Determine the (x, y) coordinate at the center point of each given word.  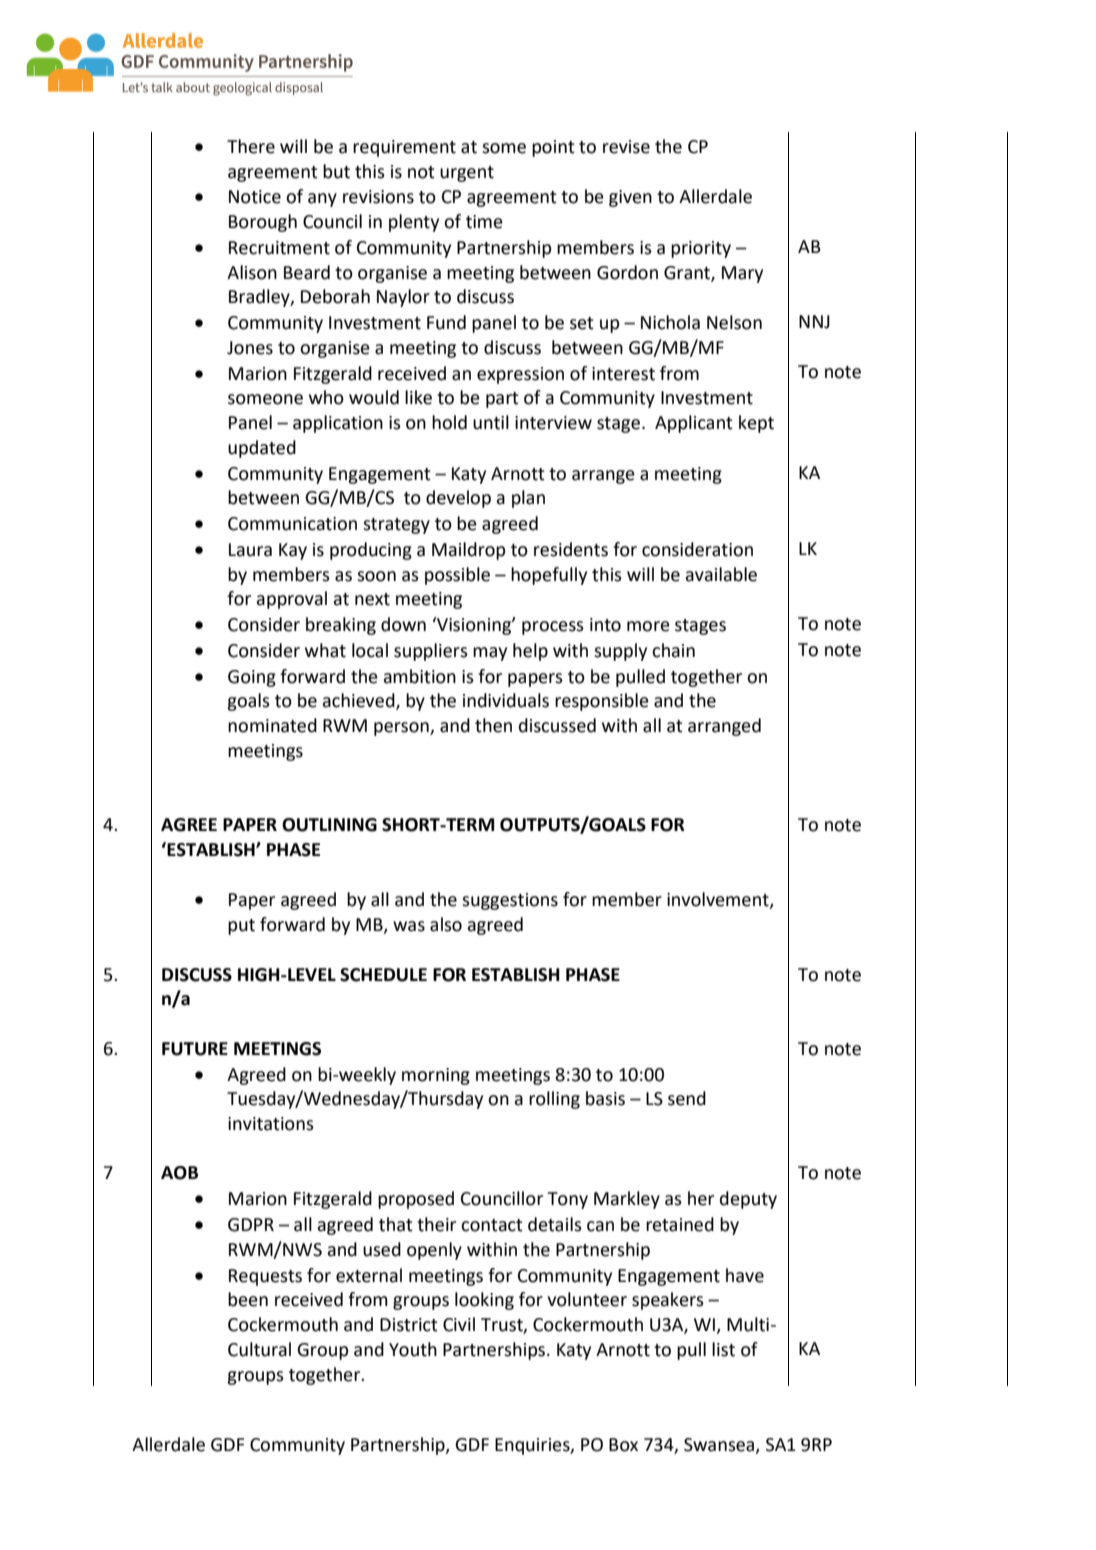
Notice (255, 197)
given (630, 198)
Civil (459, 1324)
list (723, 1349)
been (248, 1299)
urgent (467, 174)
